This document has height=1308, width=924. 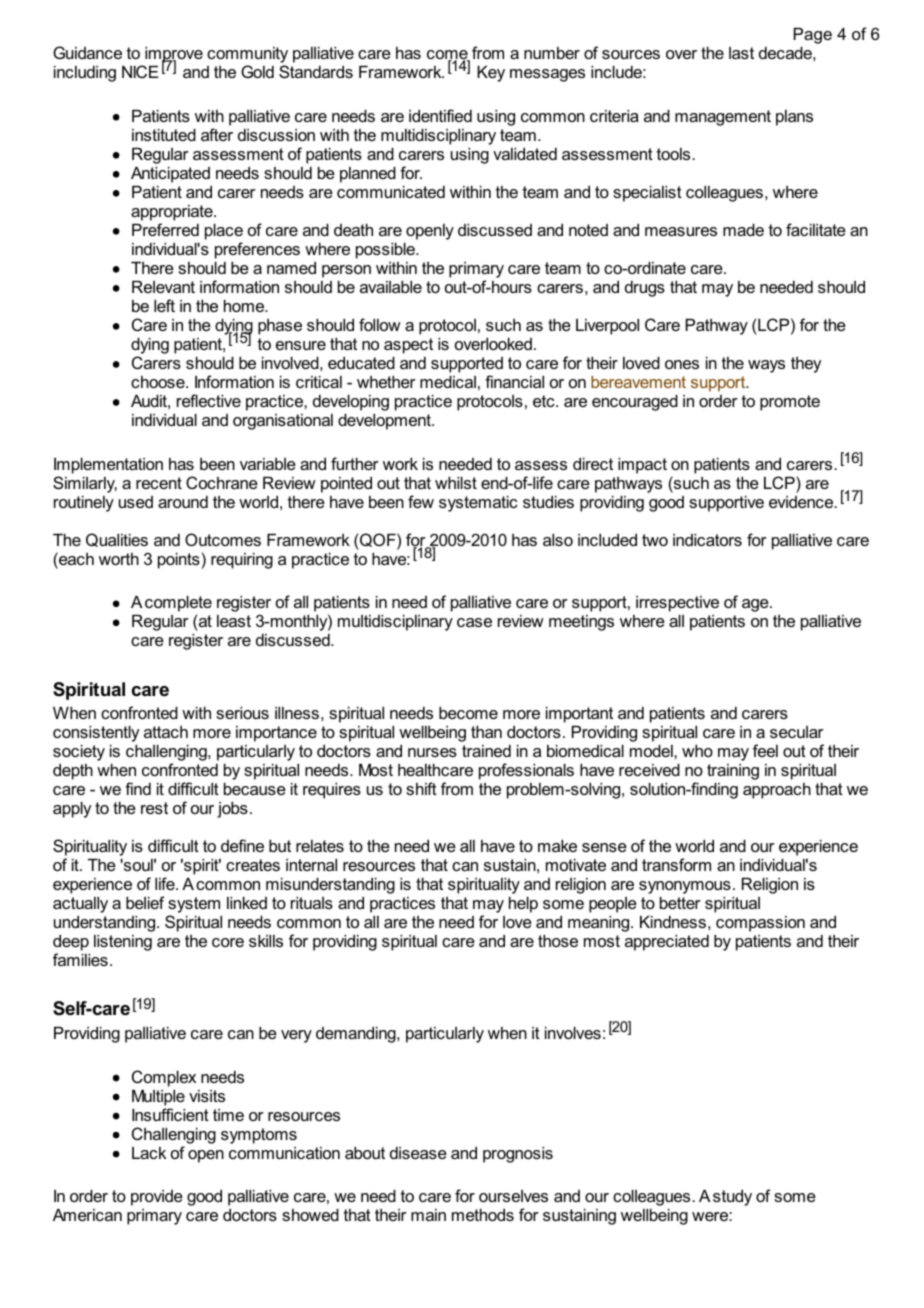 I want to click on provide, so click(x=157, y=1198).
